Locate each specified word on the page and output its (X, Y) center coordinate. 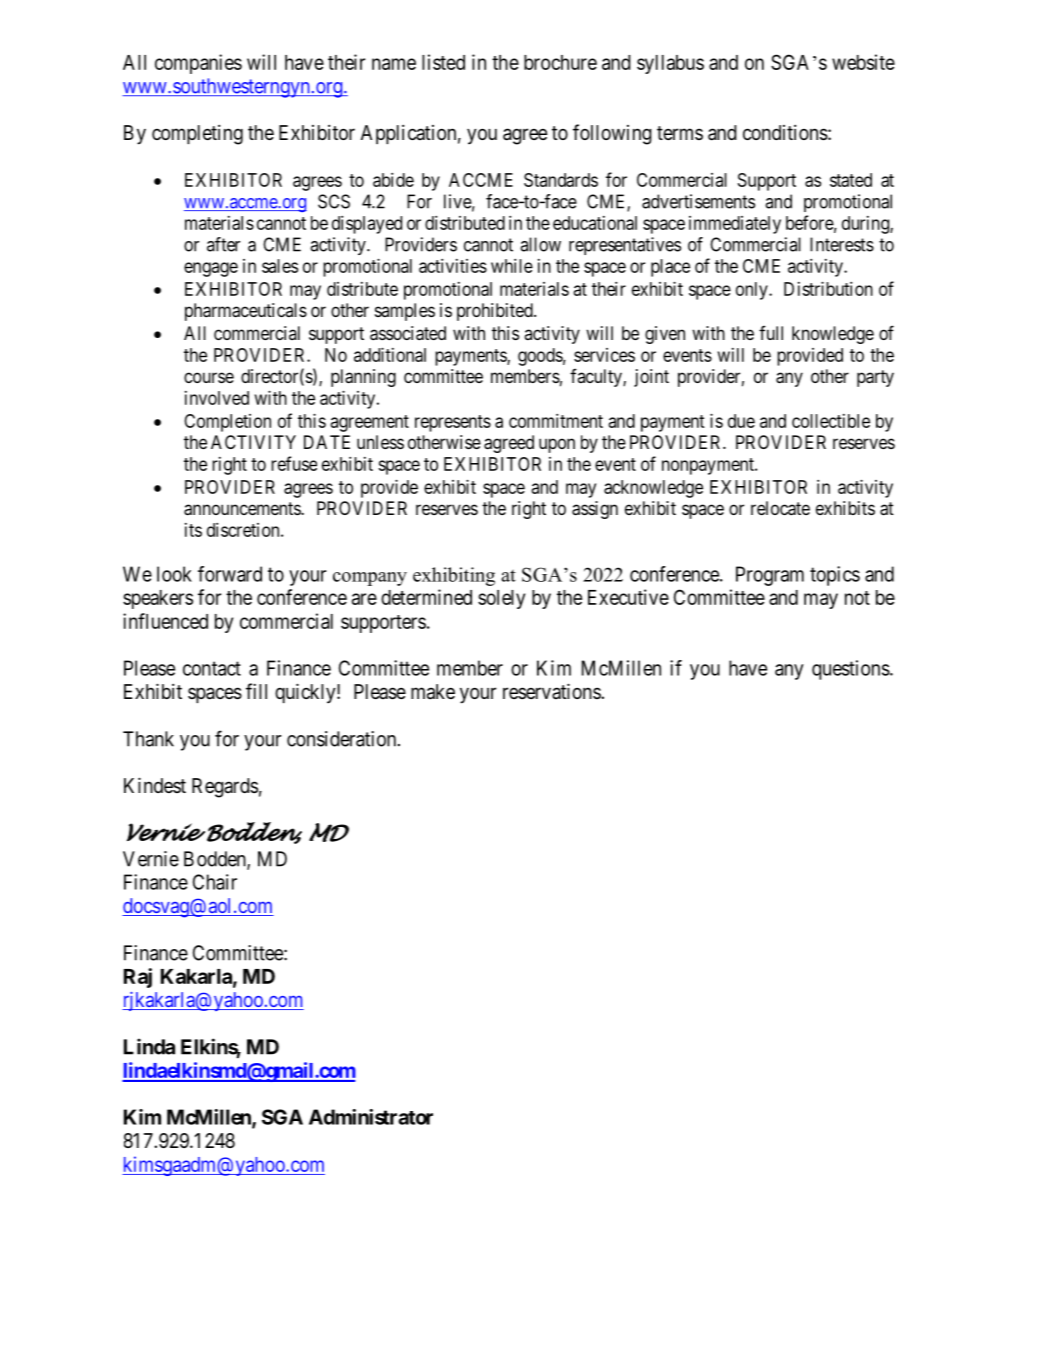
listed (443, 62)
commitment (556, 421)
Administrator (371, 1117)
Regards (225, 788)
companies (198, 64)
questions (851, 670)
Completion (227, 423)
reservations (552, 691)
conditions (785, 132)
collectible (831, 421)
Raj (138, 978)
